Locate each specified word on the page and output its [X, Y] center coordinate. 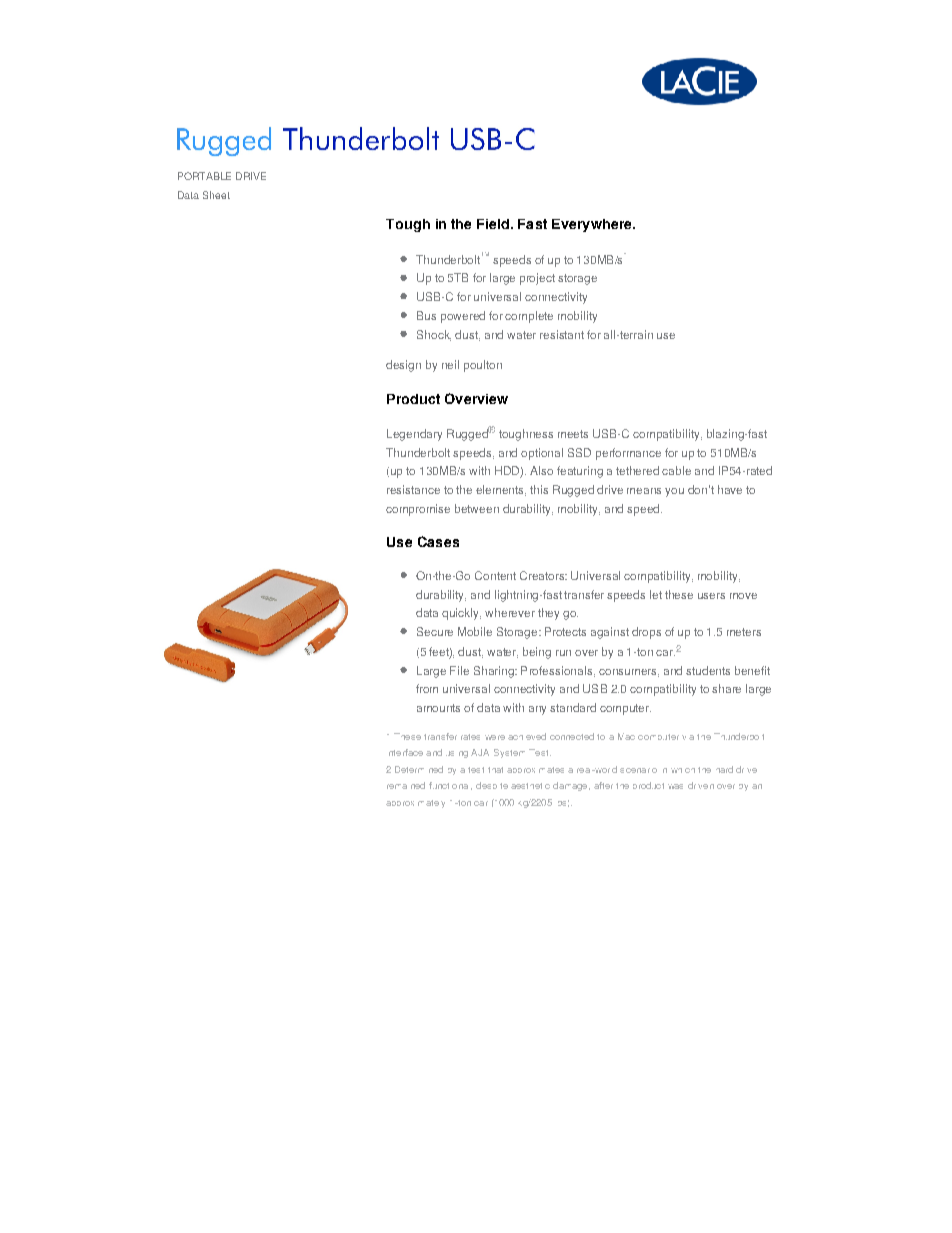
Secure [435, 631]
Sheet [216, 195]
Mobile [475, 631]
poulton [483, 366]
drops [646, 633]
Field [493, 224]
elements [501, 490]
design [403, 366]
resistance [413, 489]
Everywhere [593, 225]
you [674, 492]
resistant [562, 334]
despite [492, 785]
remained [406, 785]
